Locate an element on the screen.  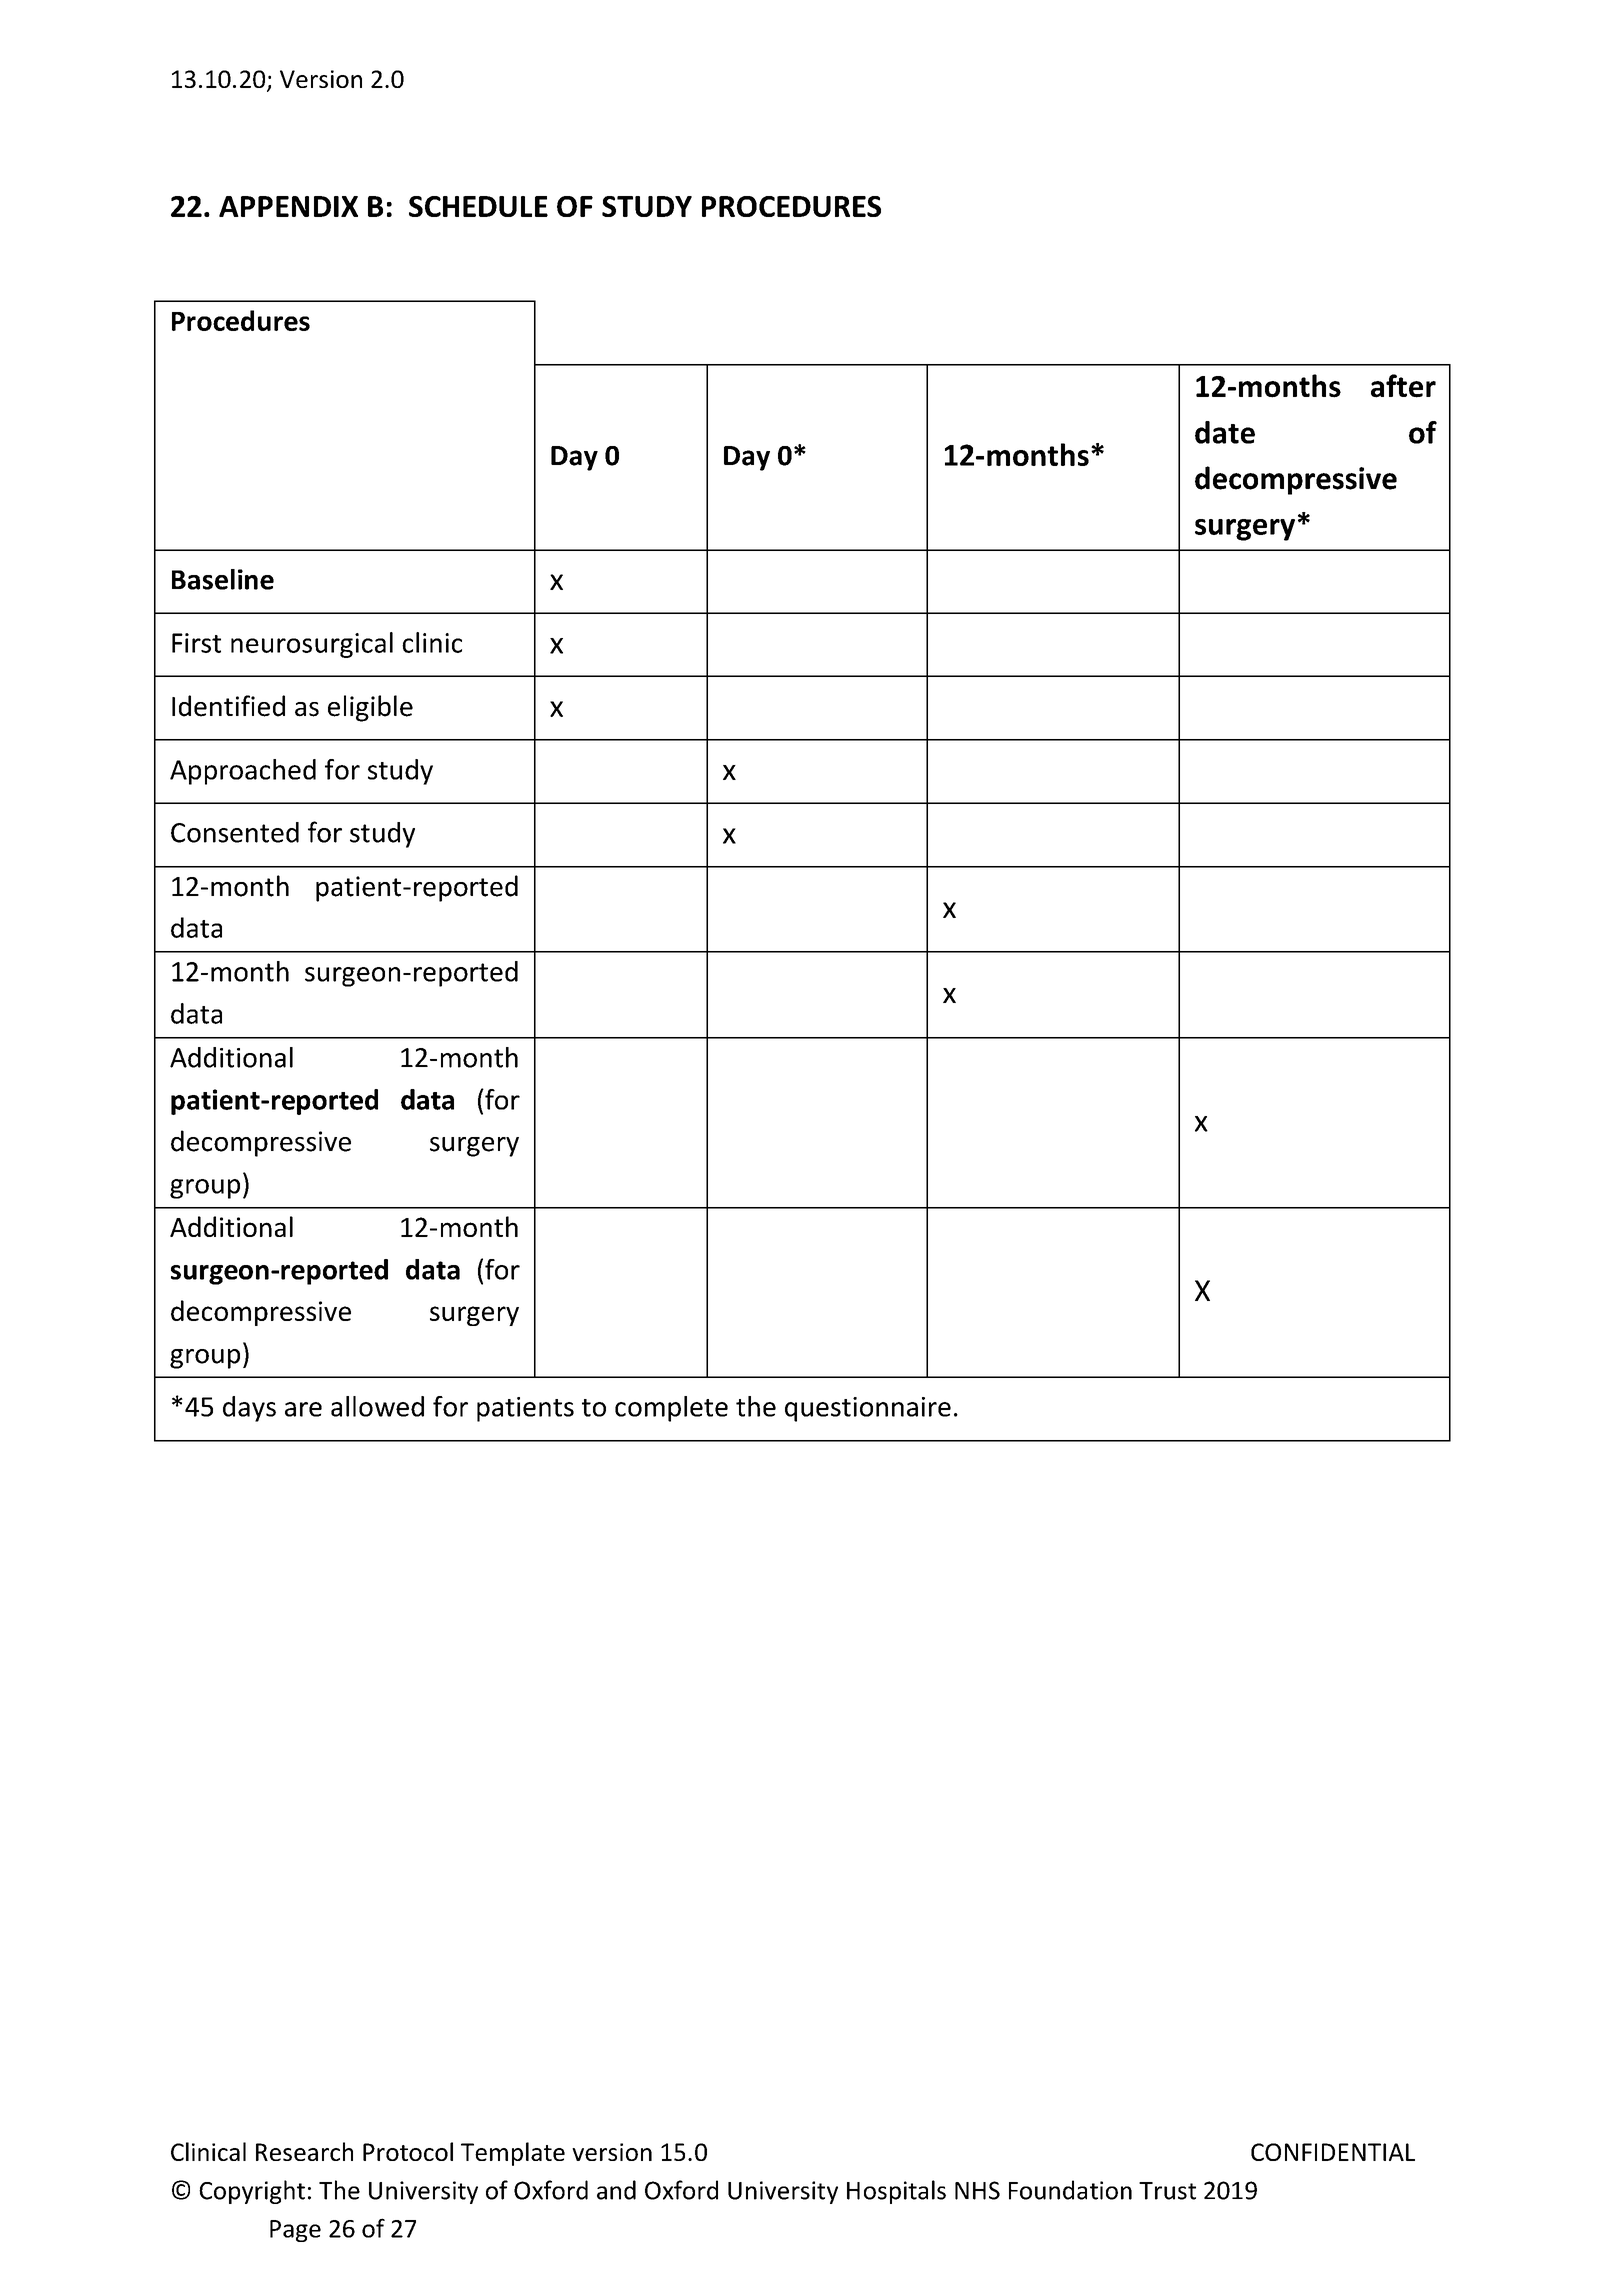
complete is located at coordinates (671, 1409).
